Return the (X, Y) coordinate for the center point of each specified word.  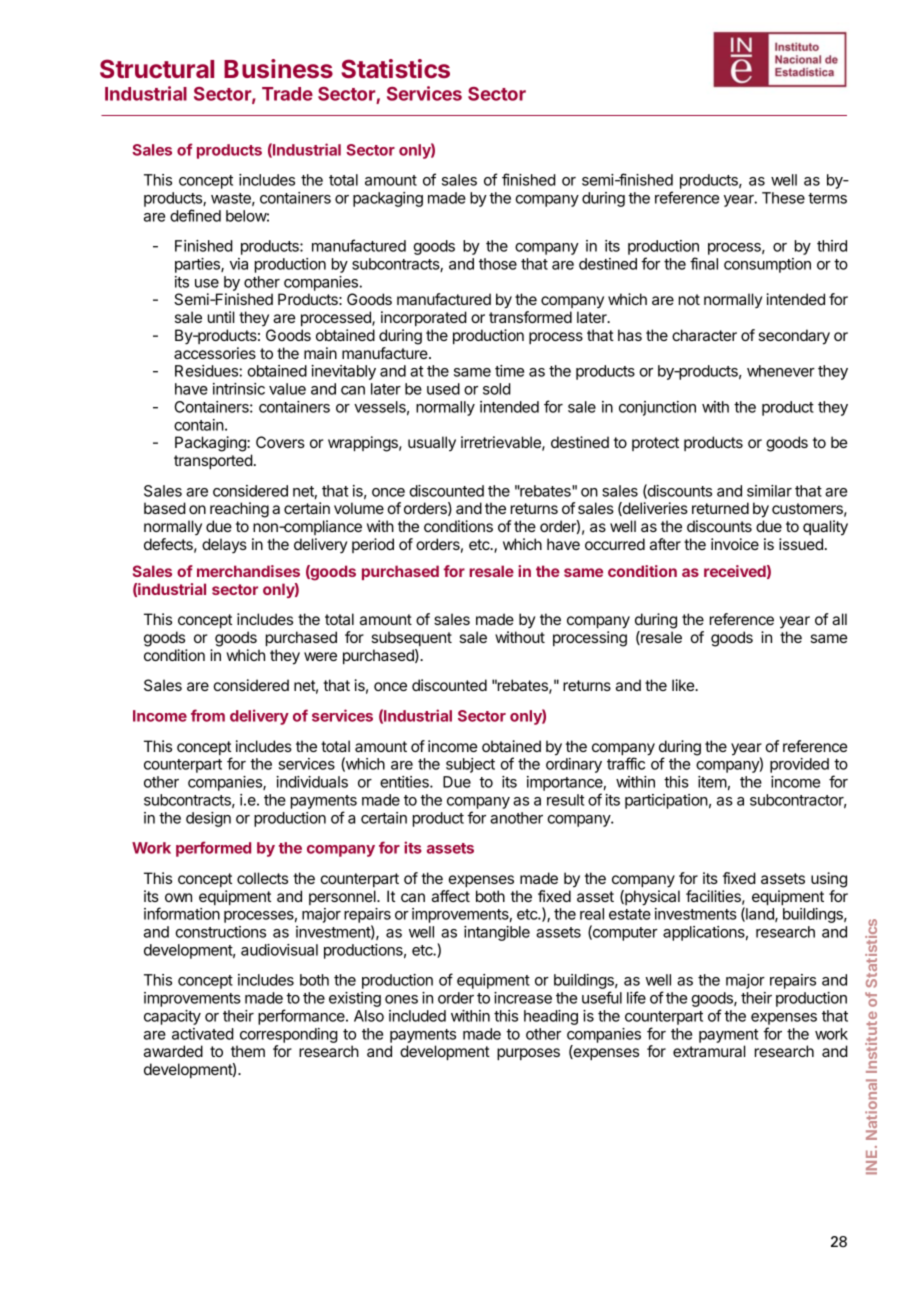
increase (523, 998)
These (783, 198)
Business (278, 68)
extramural (709, 1051)
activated (203, 1034)
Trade (287, 94)
